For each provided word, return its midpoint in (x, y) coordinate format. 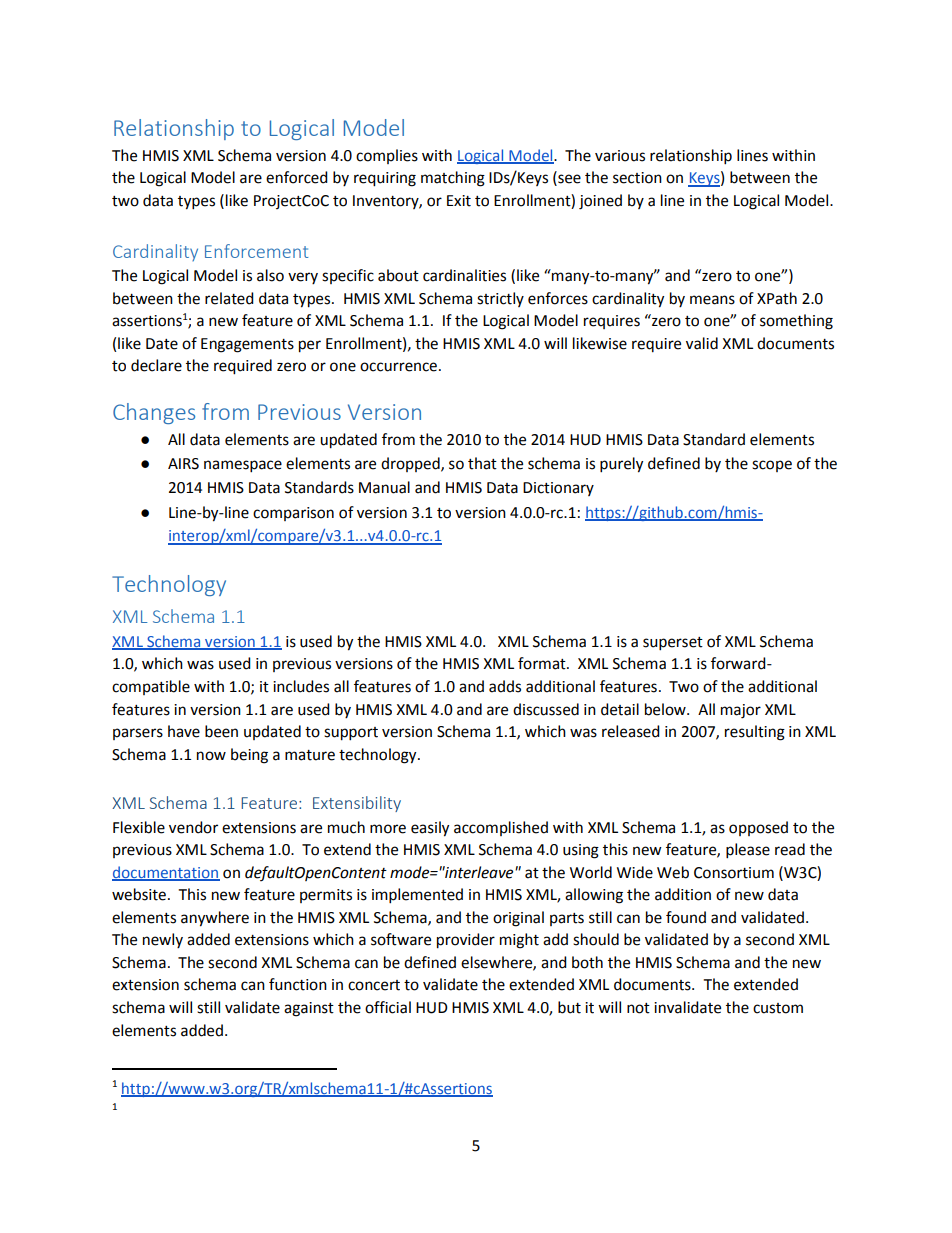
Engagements (247, 345)
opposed (758, 828)
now (211, 756)
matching (453, 179)
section (637, 178)
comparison (293, 514)
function (298, 984)
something (796, 322)
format (543, 663)
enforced (297, 177)
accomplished (501, 828)
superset (673, 644)
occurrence (398, 367)
